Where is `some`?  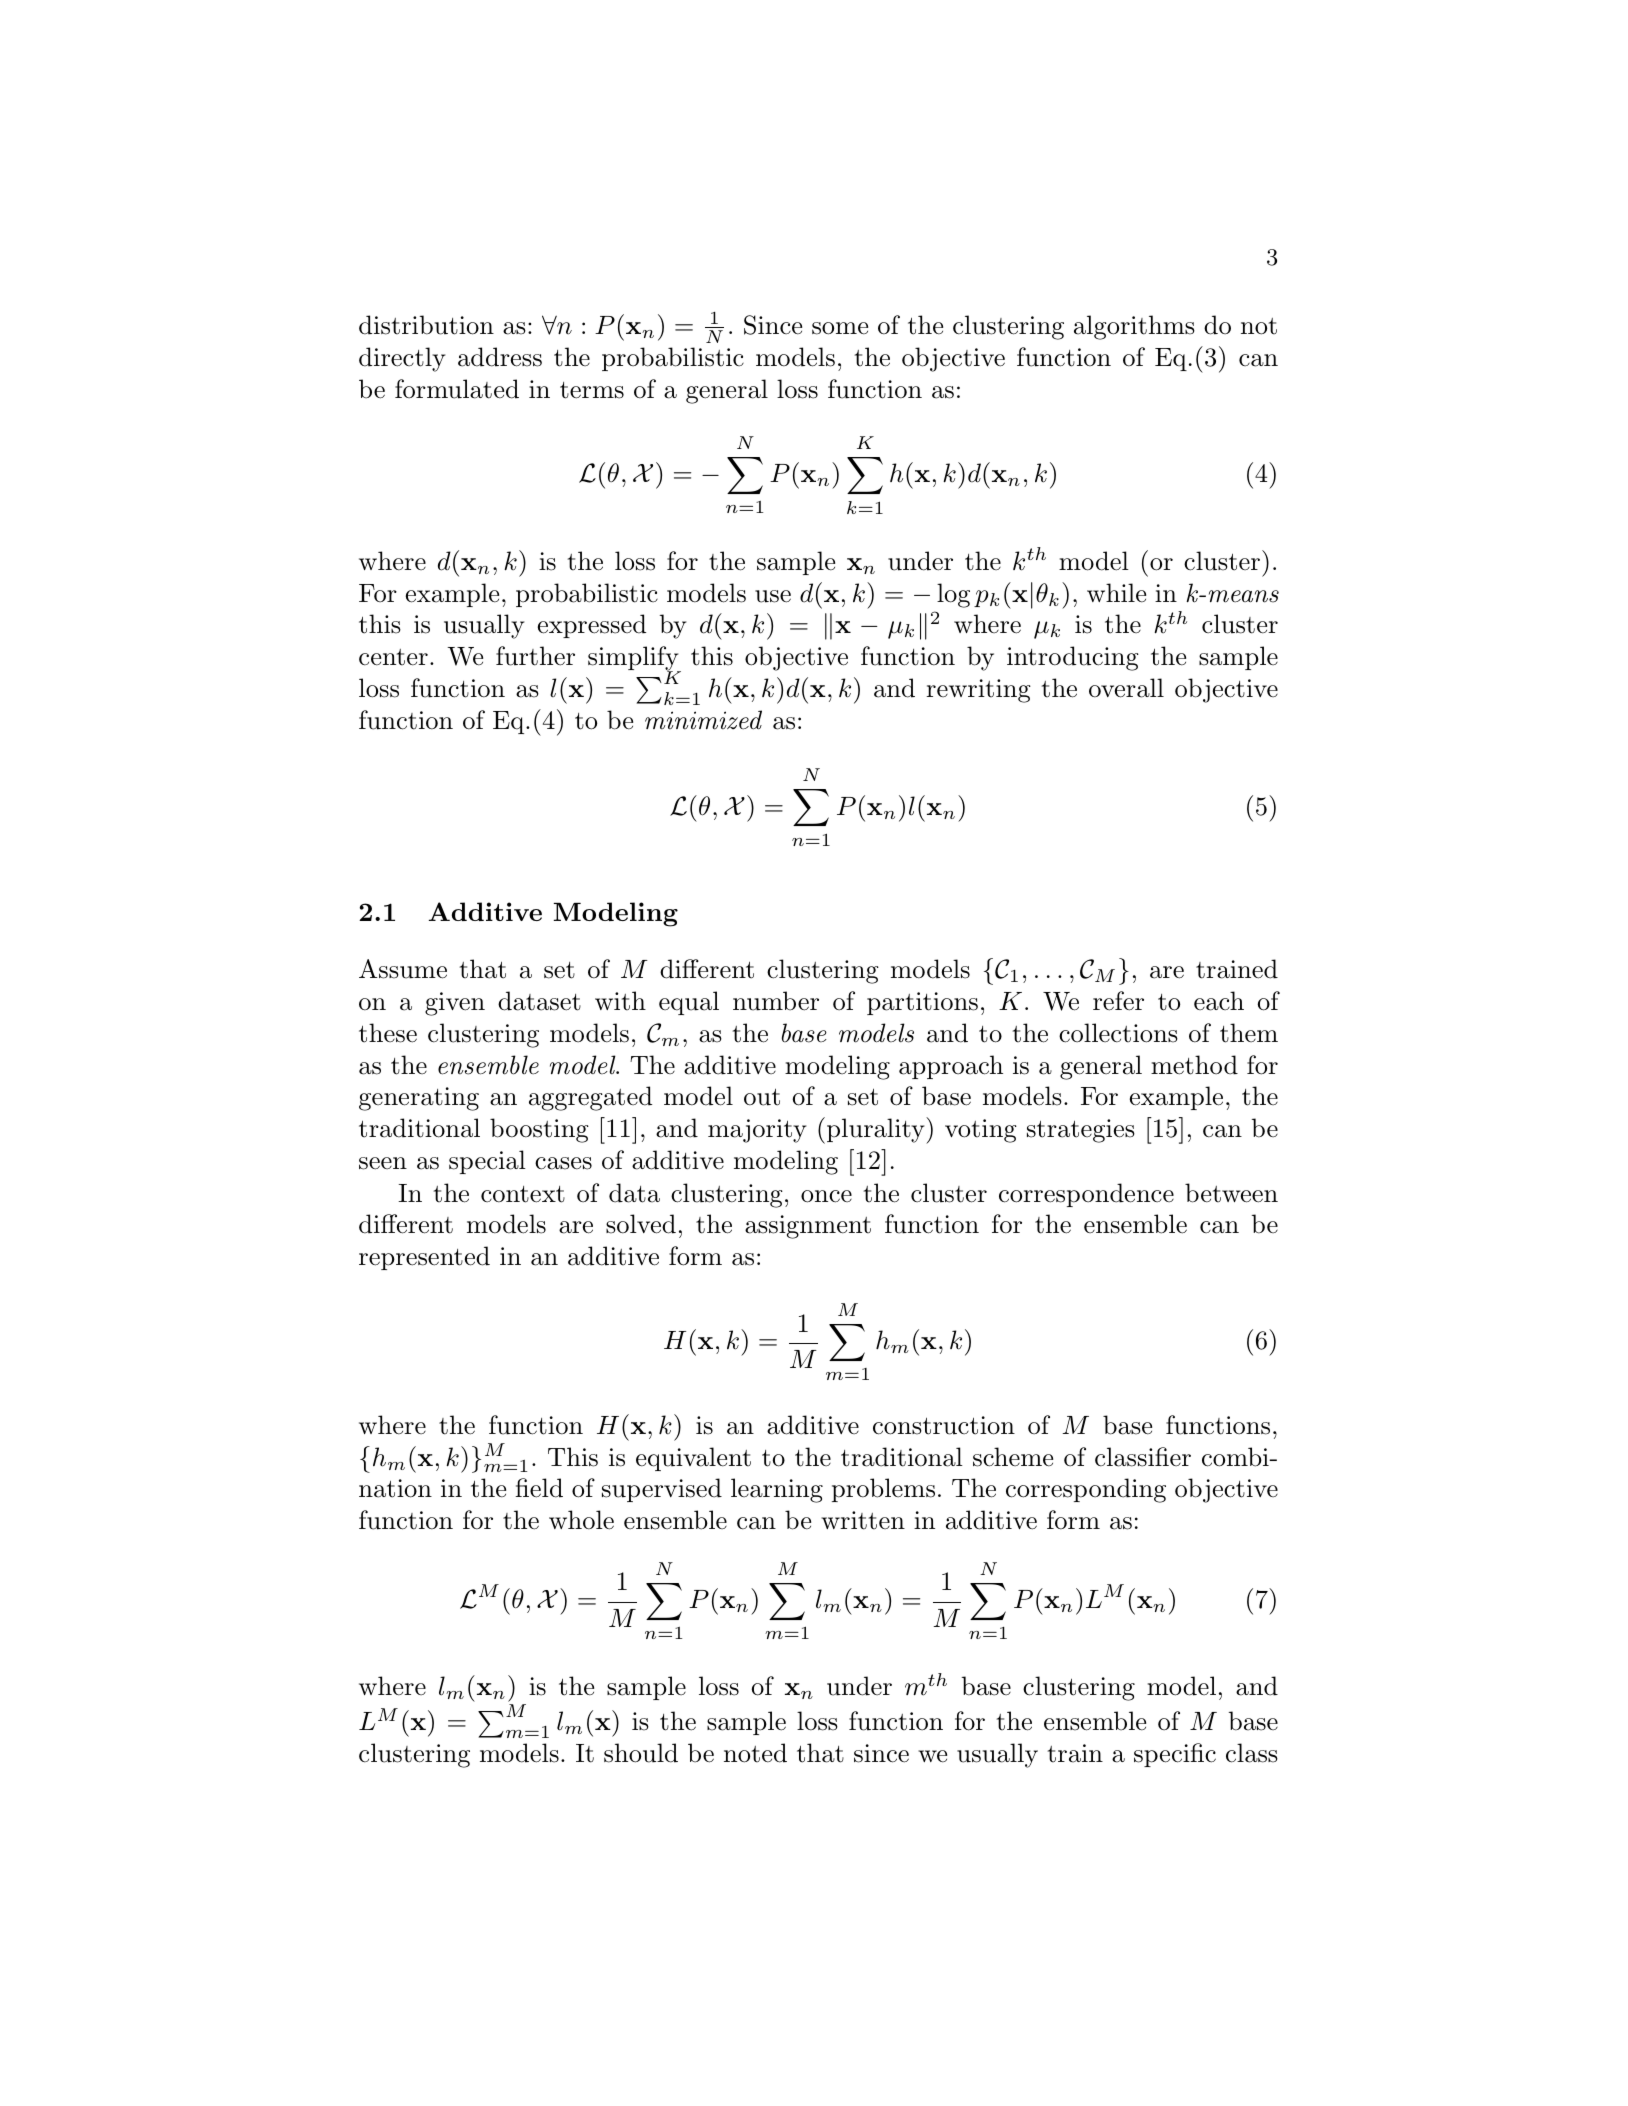 some is located at coordinates (840, 328).
